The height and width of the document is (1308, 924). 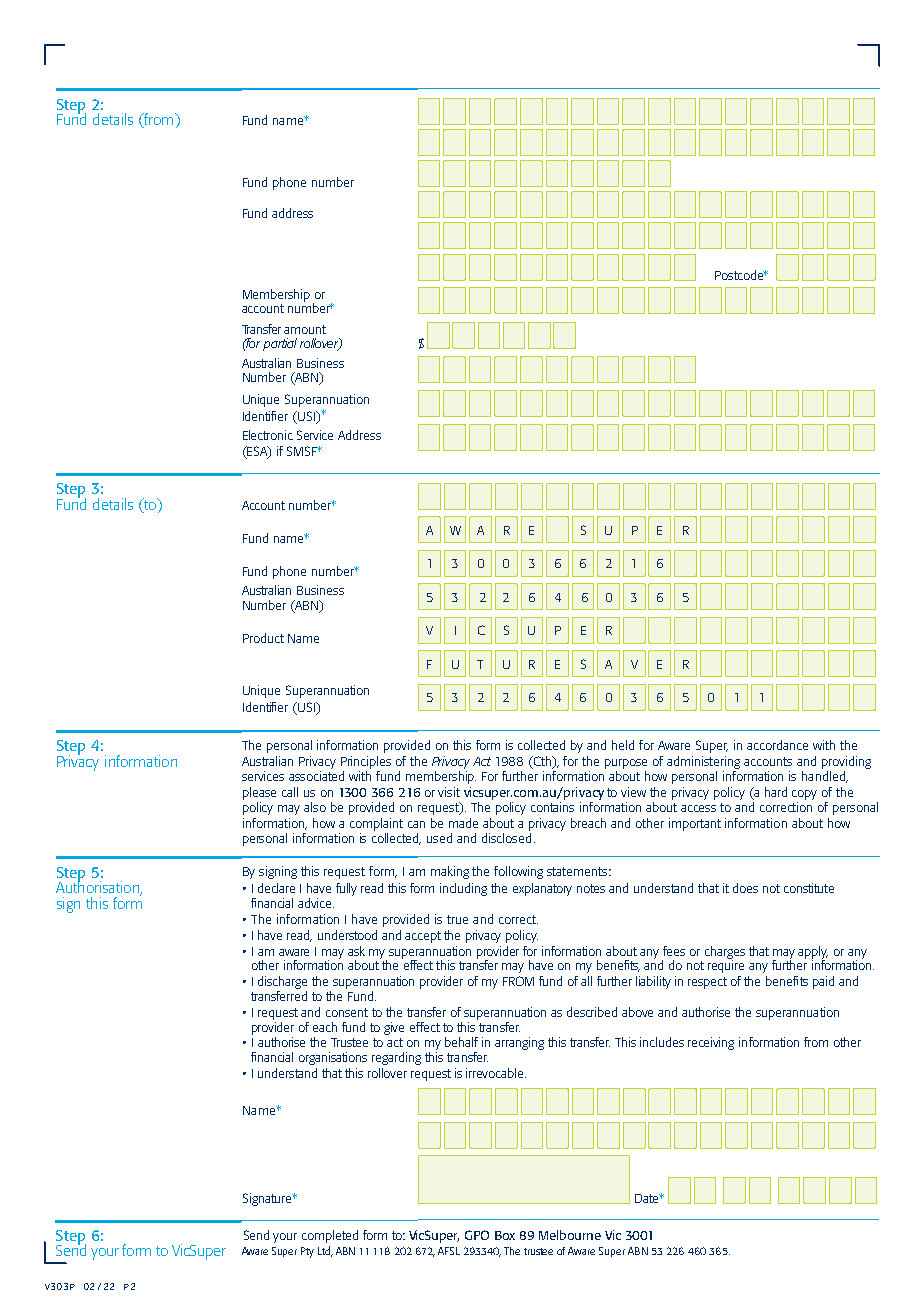 What do you see at coordinates (307, 1252) in the document?
I see `Pty` at bounding box center [307, 1252].
